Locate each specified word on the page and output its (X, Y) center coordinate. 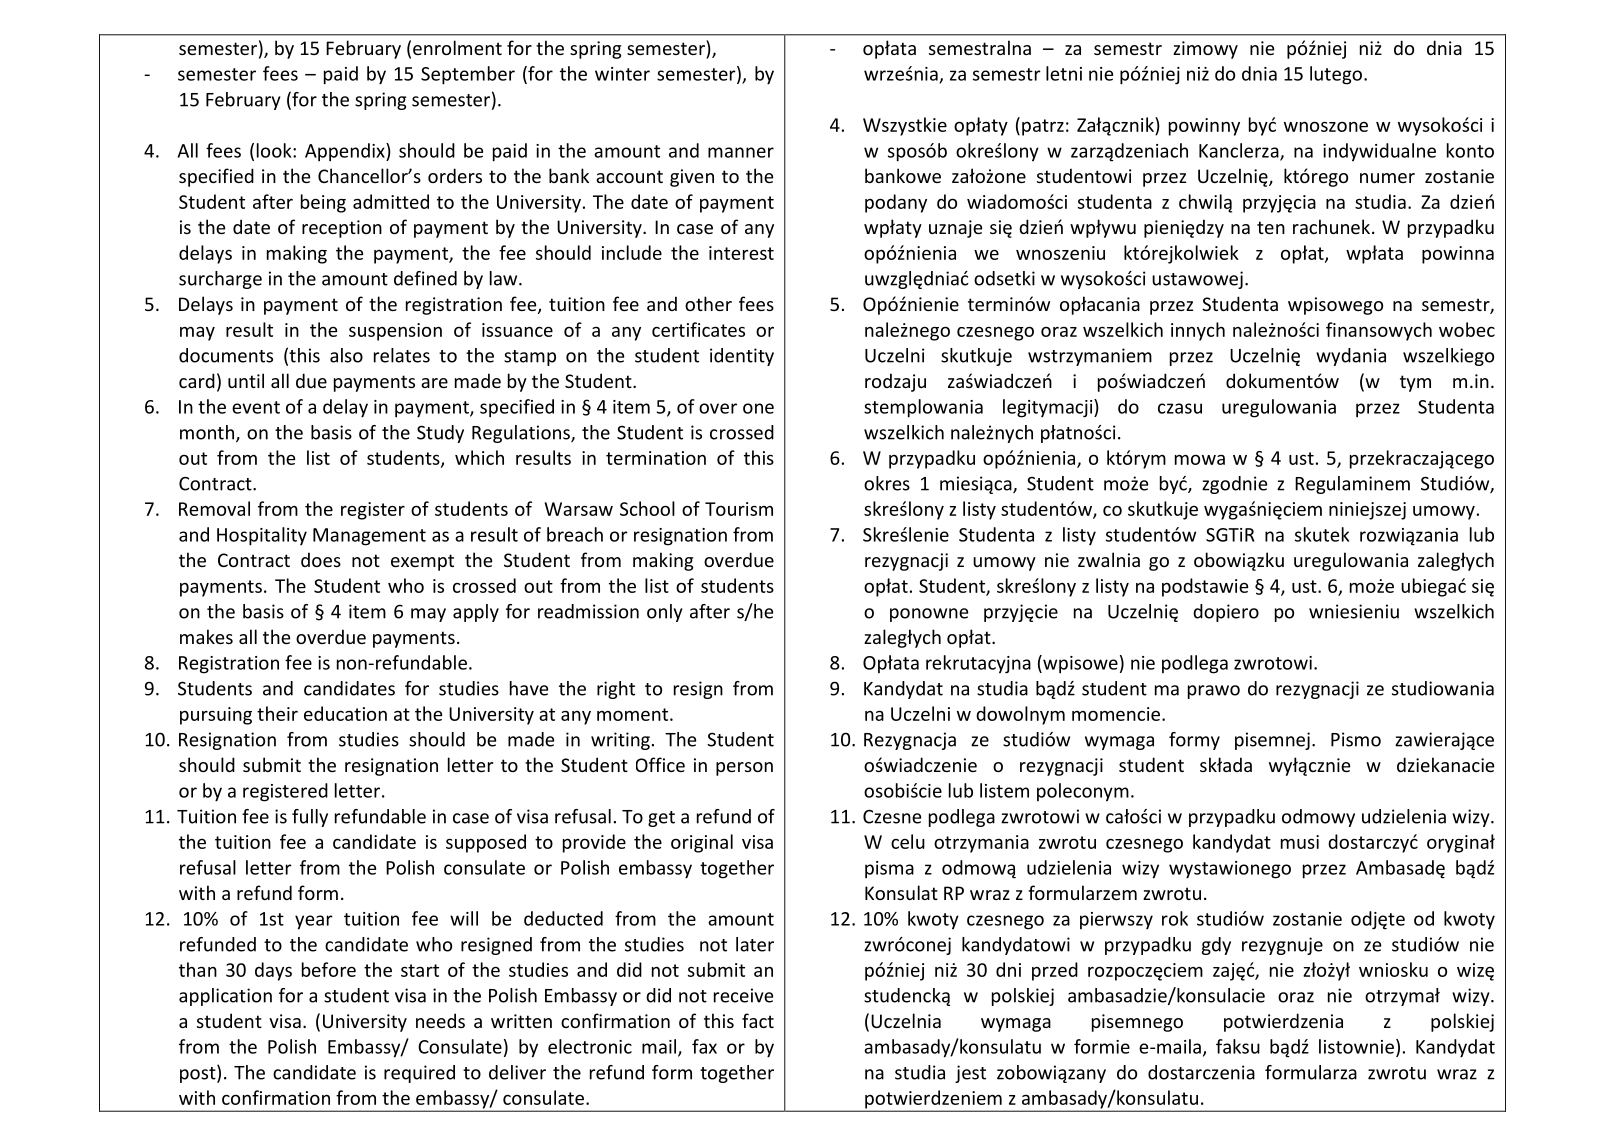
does (321, 559)
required (419, 1074)
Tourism (739, 509)
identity (742, 357)
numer (1387, 178)
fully (310, 818)
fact (758, 1020)
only (665, 613)
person (744, 769)
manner (741, 152)
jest (970, 1074)
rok (1175, 918)
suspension (395, 332)
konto (1470, 150)
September (468, 75)
